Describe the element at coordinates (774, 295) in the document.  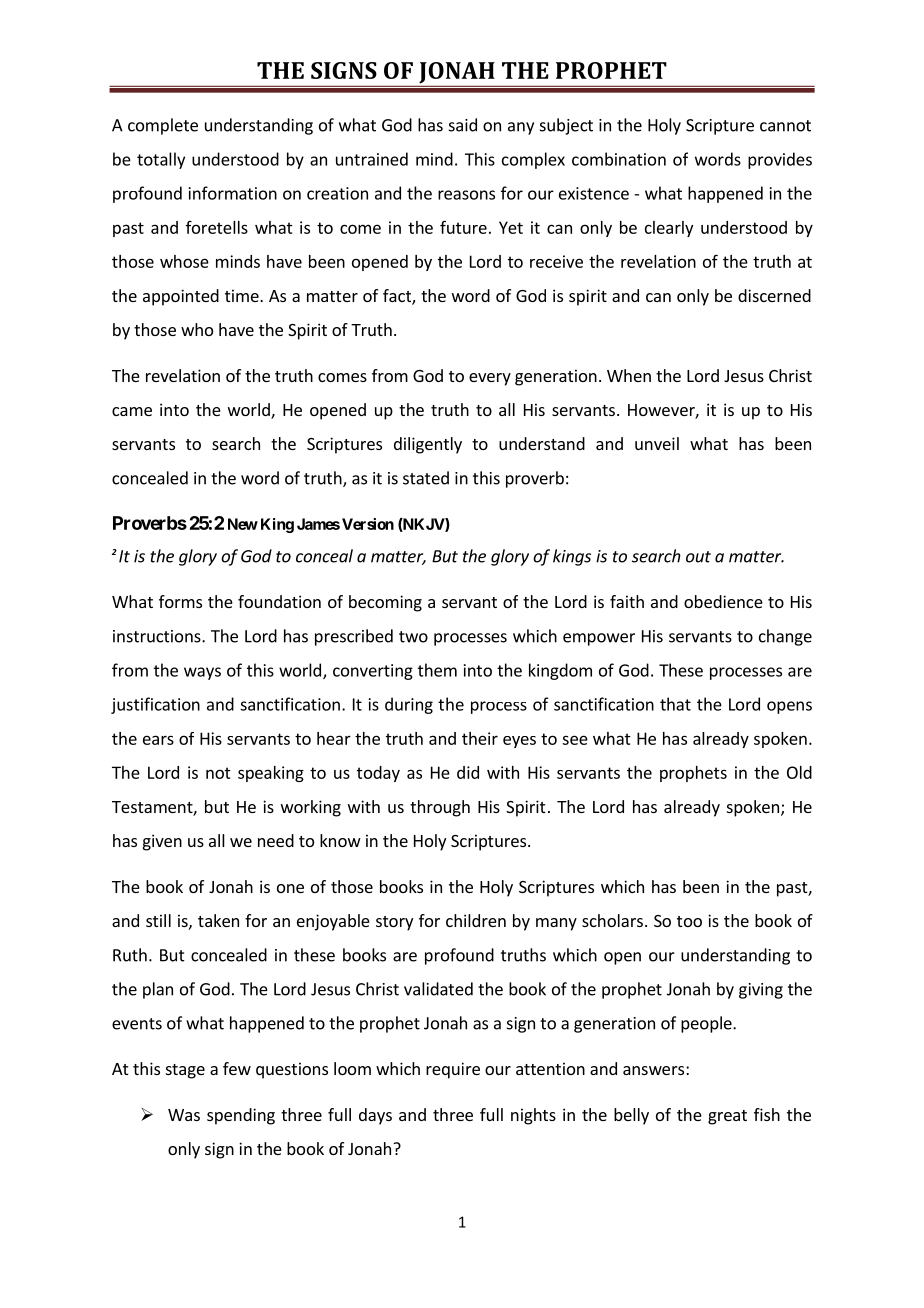
I see `discerned` at that location.
